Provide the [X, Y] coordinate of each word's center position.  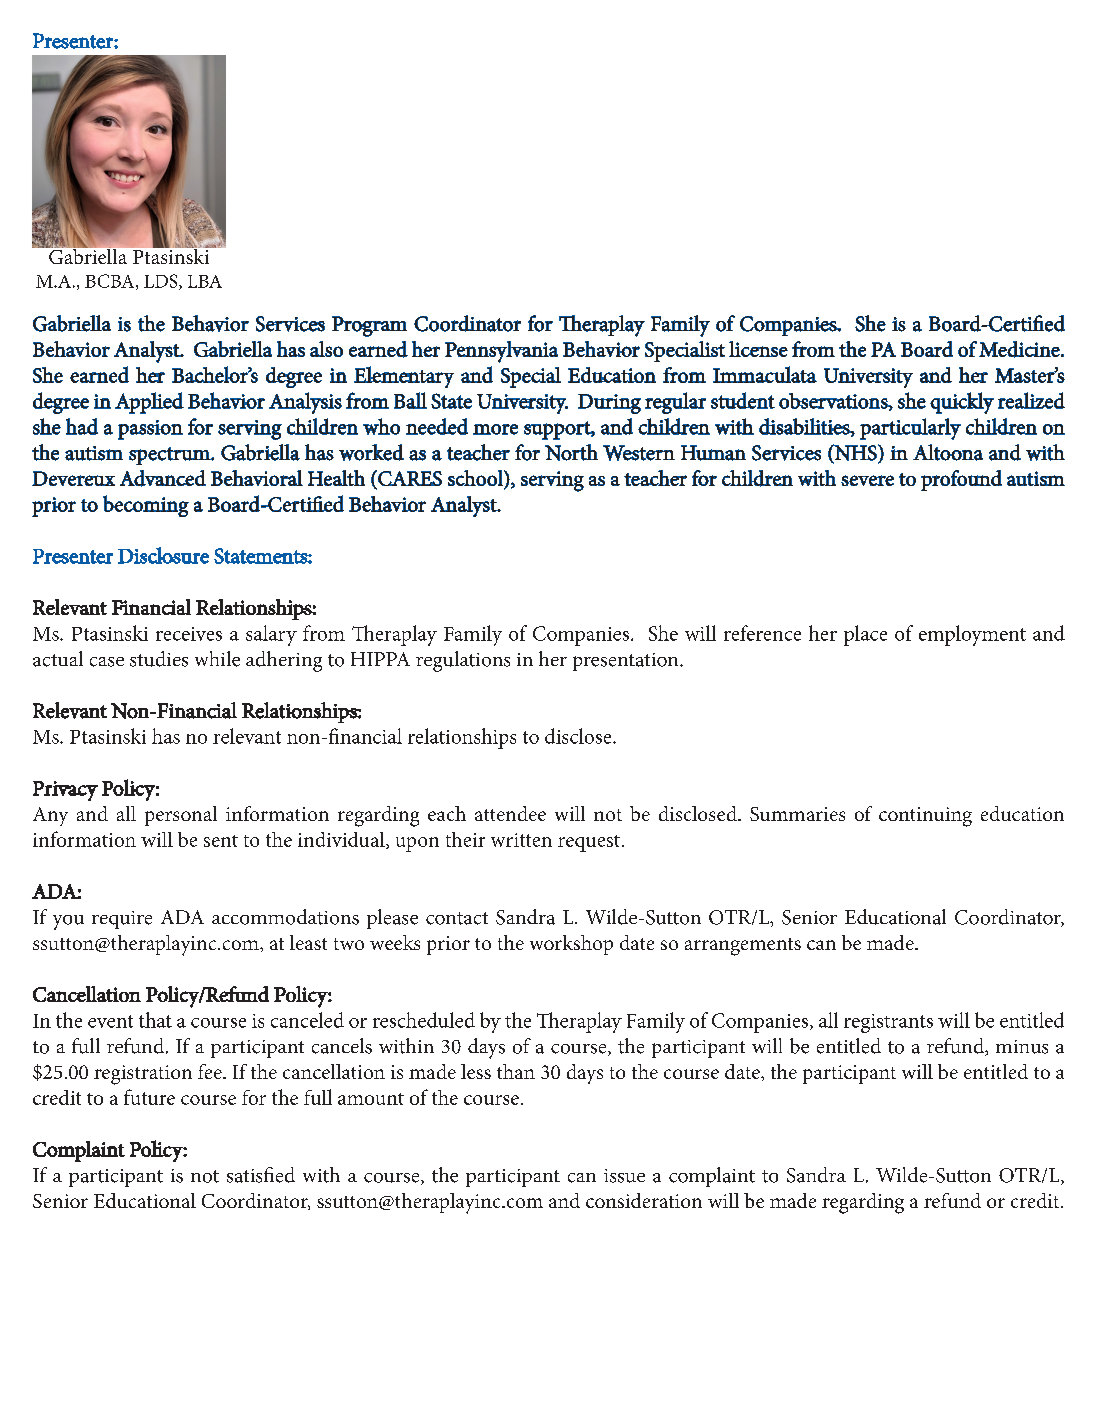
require [122, 920]
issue [624, 1176]
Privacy [65, 791]
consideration [644, 1200]
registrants [888, 1023]
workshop [571, 945]
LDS [162, 282]
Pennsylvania [501, 352]
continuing [925, 817]
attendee [510, 813]
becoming [146, 506]
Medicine [1020, 349]
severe [867, 480]
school [476, 478]
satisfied [261, 1175]
